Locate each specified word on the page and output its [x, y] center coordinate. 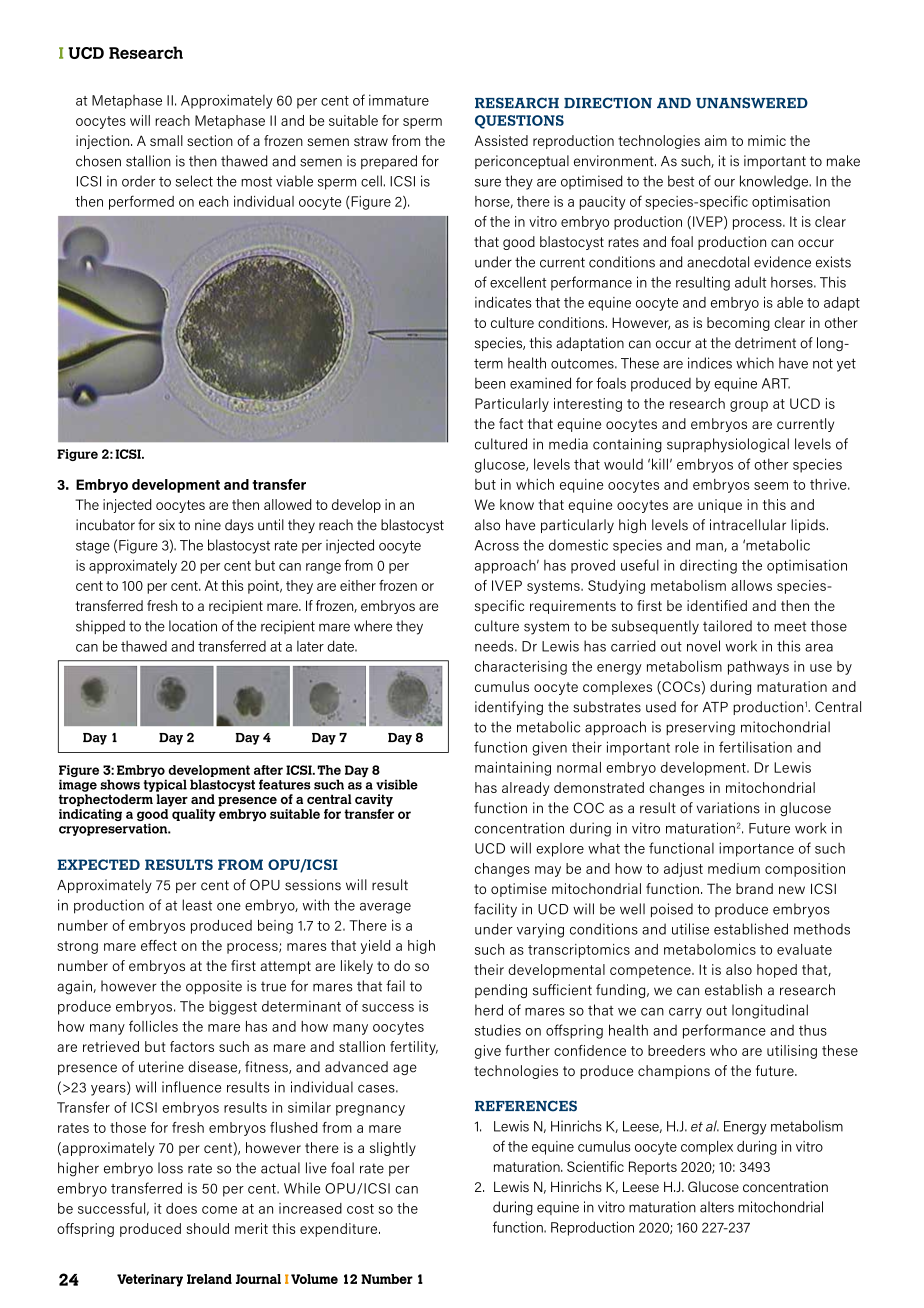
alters [717, 1207]
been [490, 383]
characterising [521, 668]
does [181, 1208]
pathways [758, 668]
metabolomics [710, 949]
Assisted [501, 140]
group [749, 406]
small [166, 140]
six [167, 525]
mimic [767, 140]
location [193, 626]
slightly [393, 1149]
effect [159, 945]
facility [495, 910]
